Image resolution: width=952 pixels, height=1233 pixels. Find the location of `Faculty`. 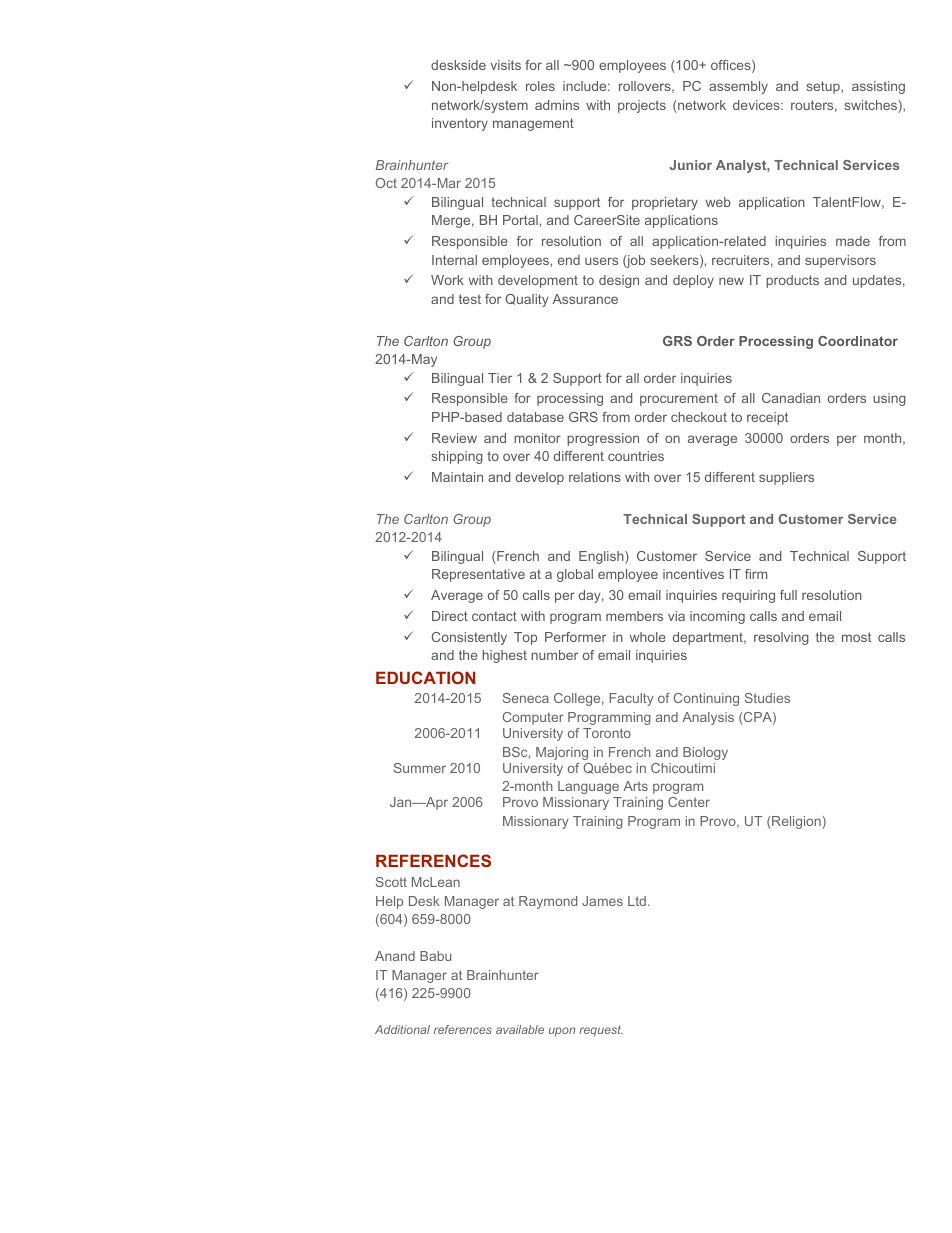

Faculty is located at coordinates (631, 699).
